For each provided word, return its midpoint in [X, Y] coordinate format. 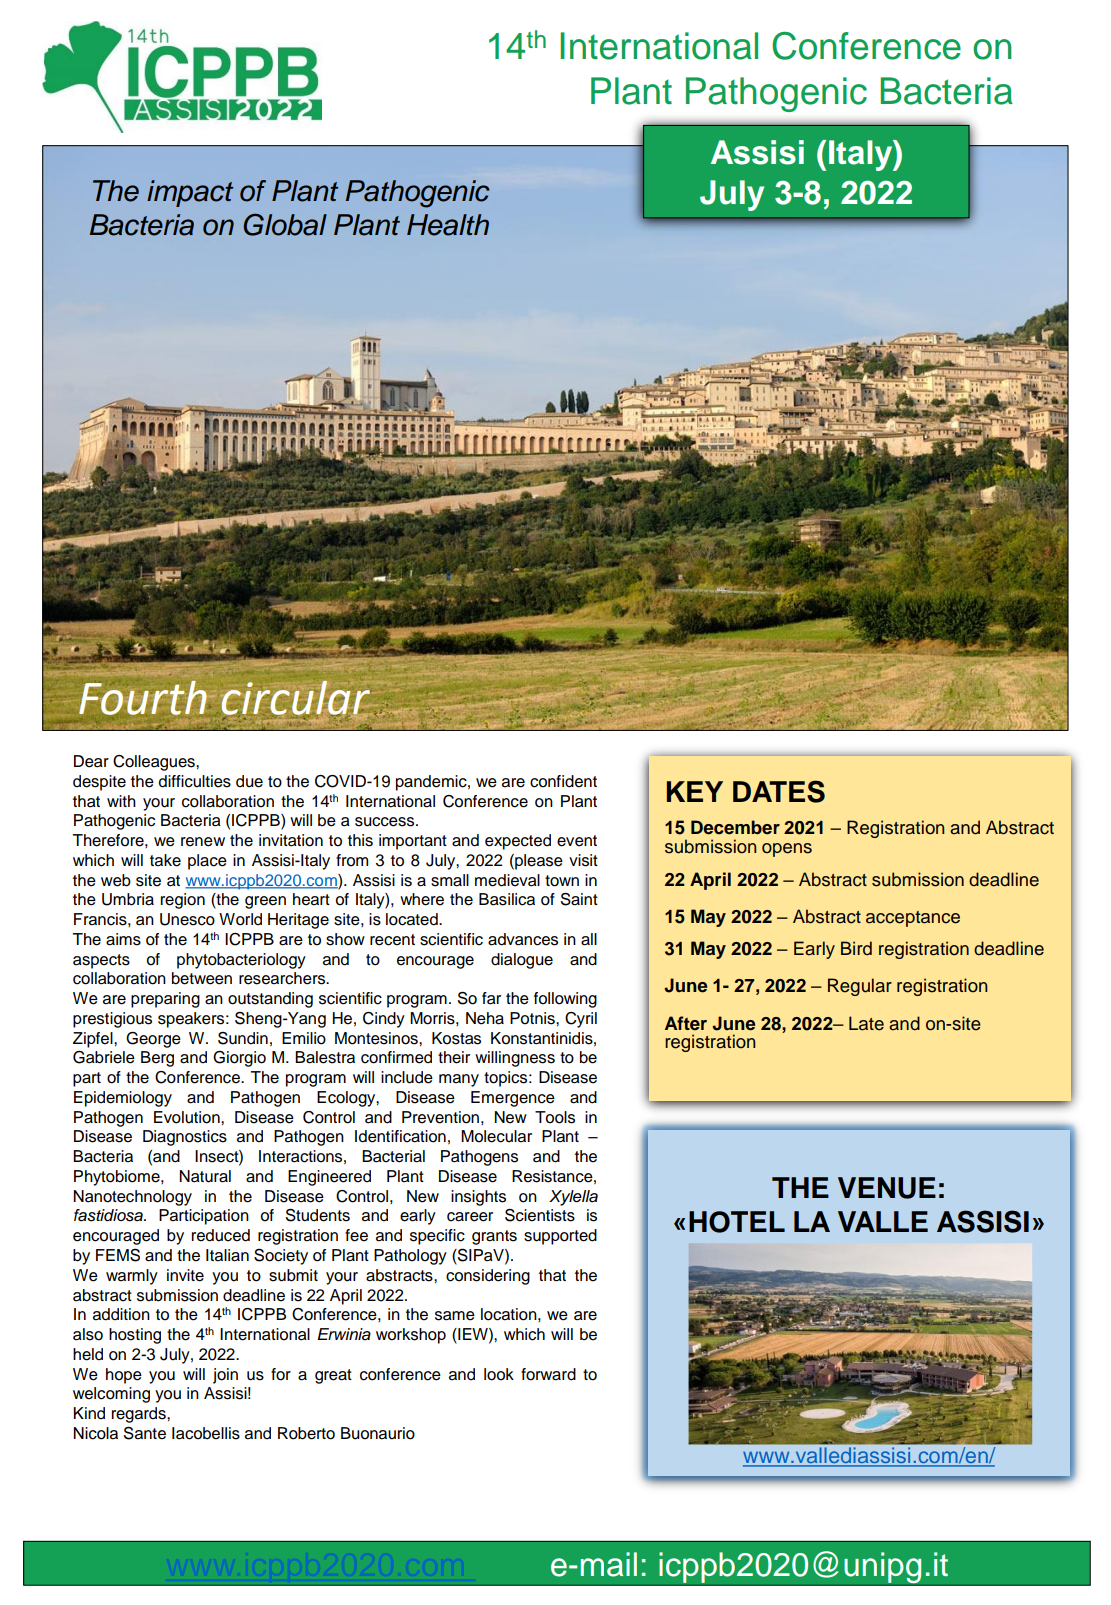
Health [448, 225]
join [225, 1376]
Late [866, 1023]
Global [285, 224]
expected [518, 842]
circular [296, 698]
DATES [779, 791]
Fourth [143, 698]
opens [787, 850]
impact [190, 193]
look [499, 1374]
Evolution [188, 1117]
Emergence [513, 1099]
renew [203, 842]
